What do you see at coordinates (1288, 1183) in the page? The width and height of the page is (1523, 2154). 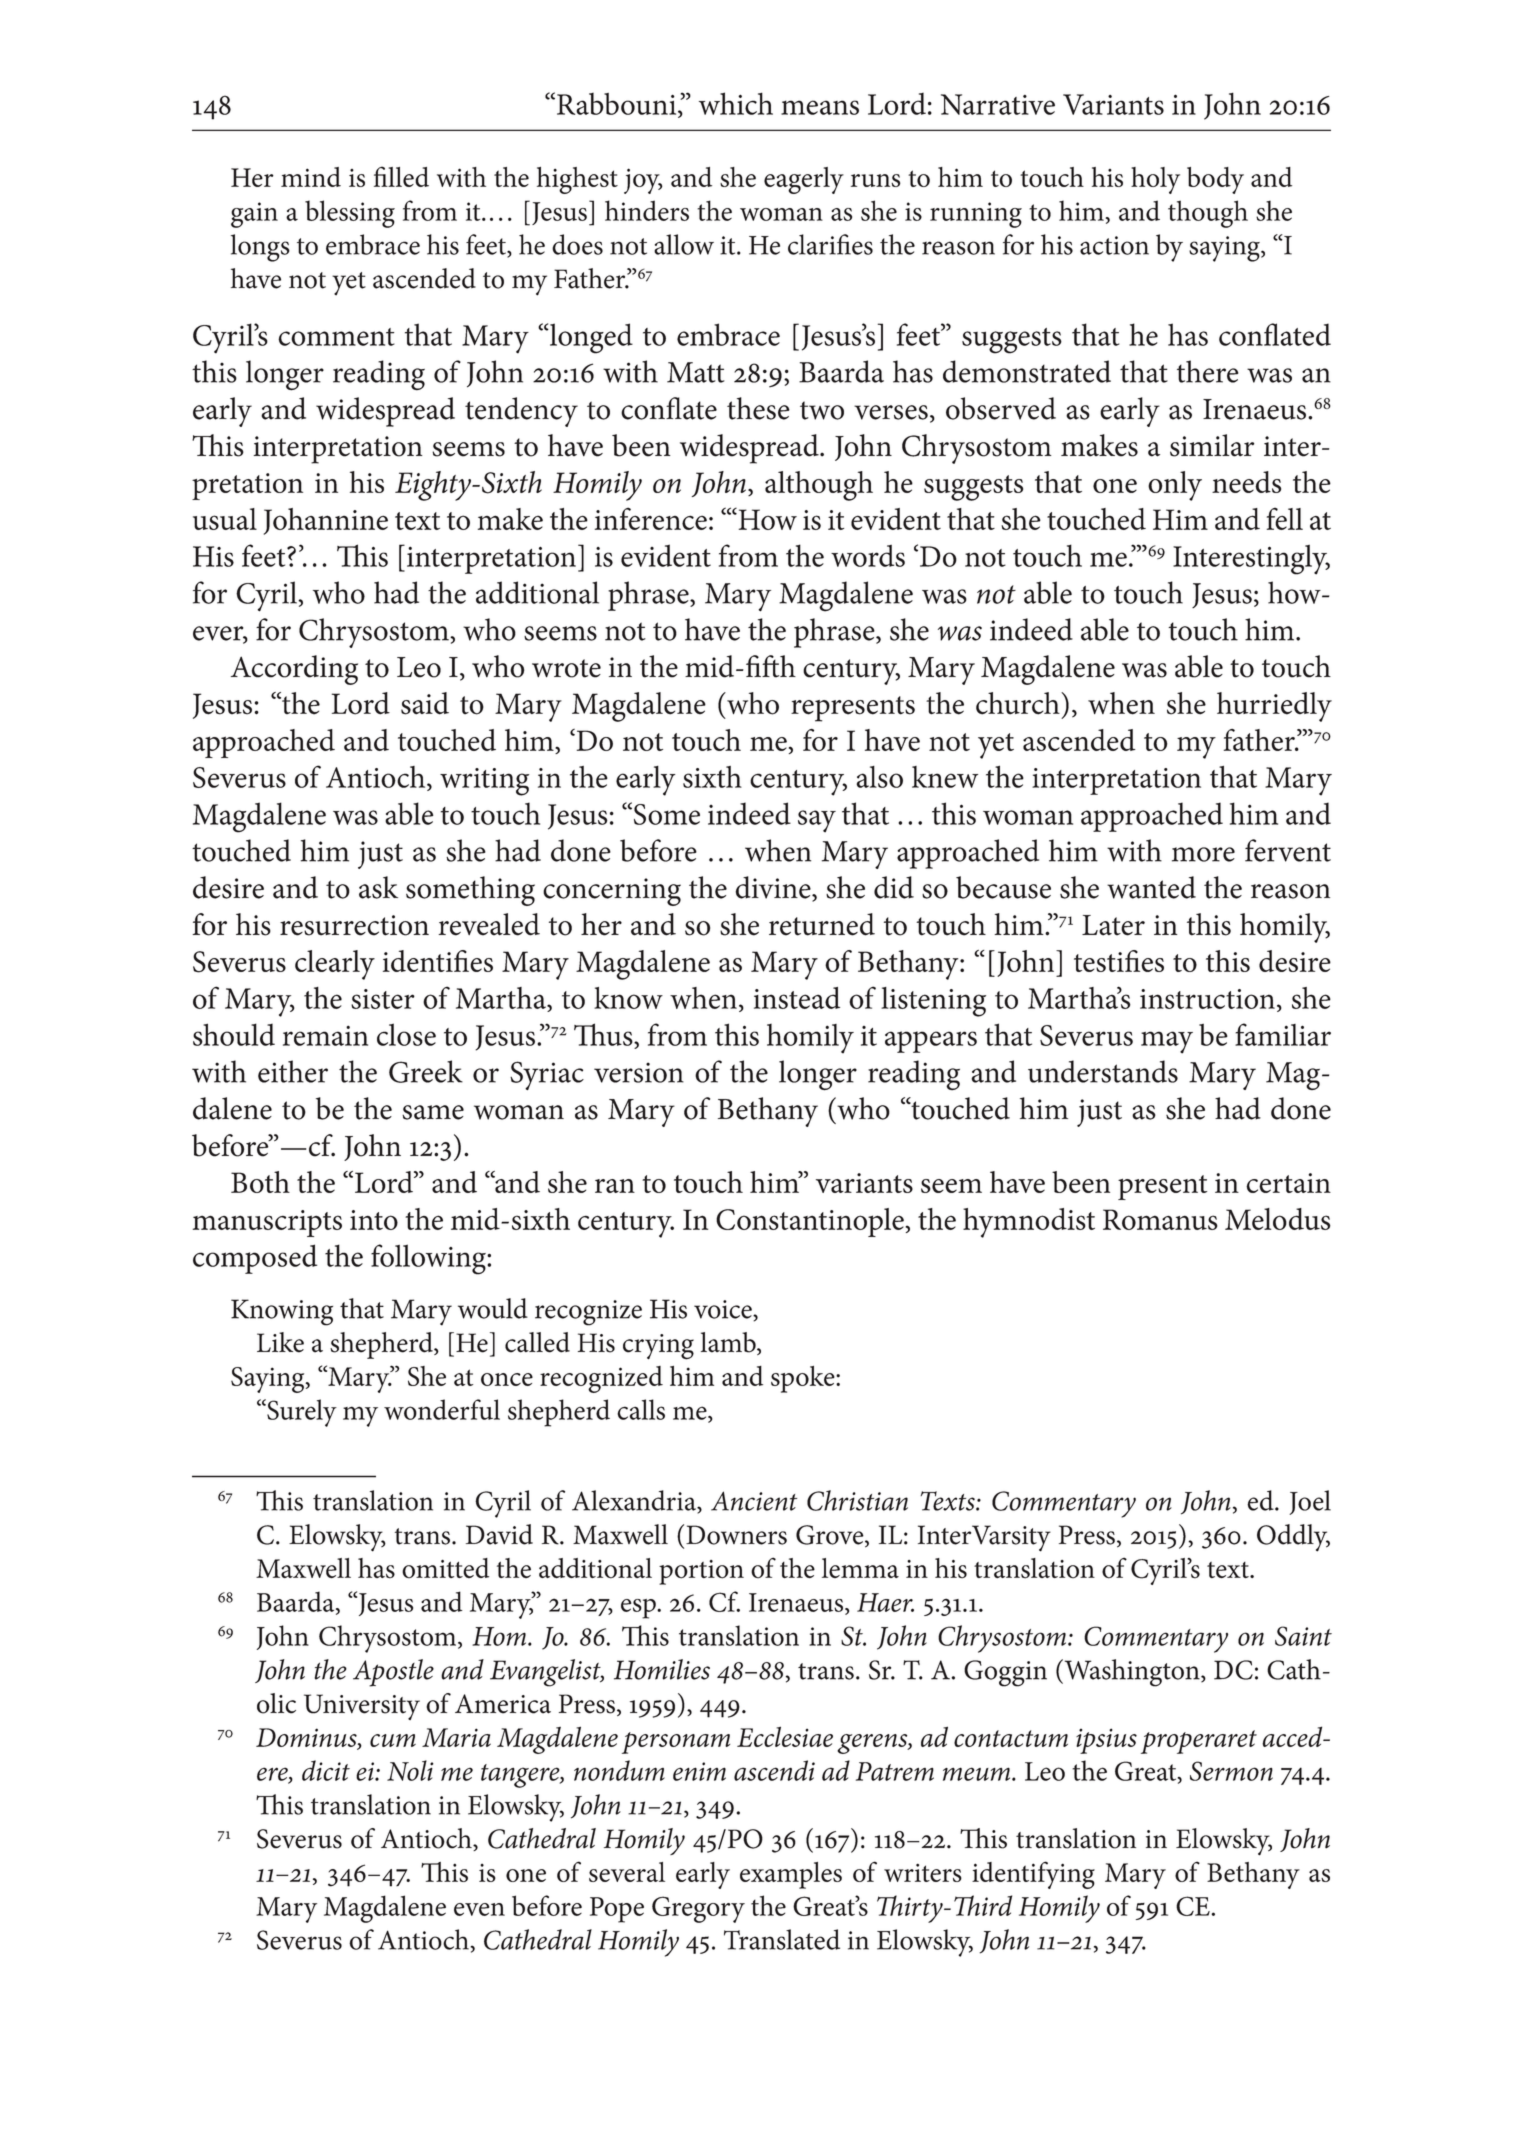 I see `certain` at bounding box center [1288, 1183].
